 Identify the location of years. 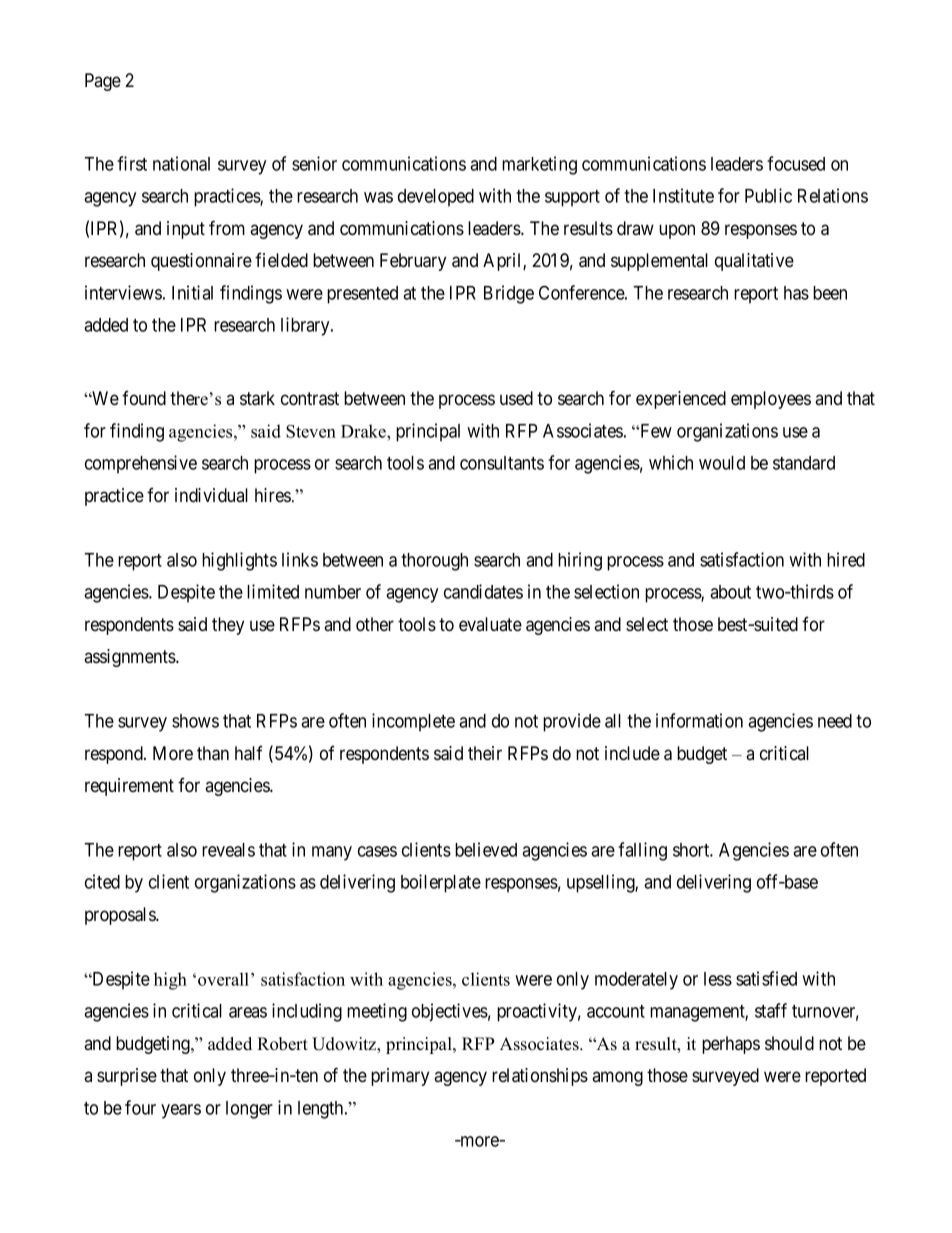
(181, 1111).
